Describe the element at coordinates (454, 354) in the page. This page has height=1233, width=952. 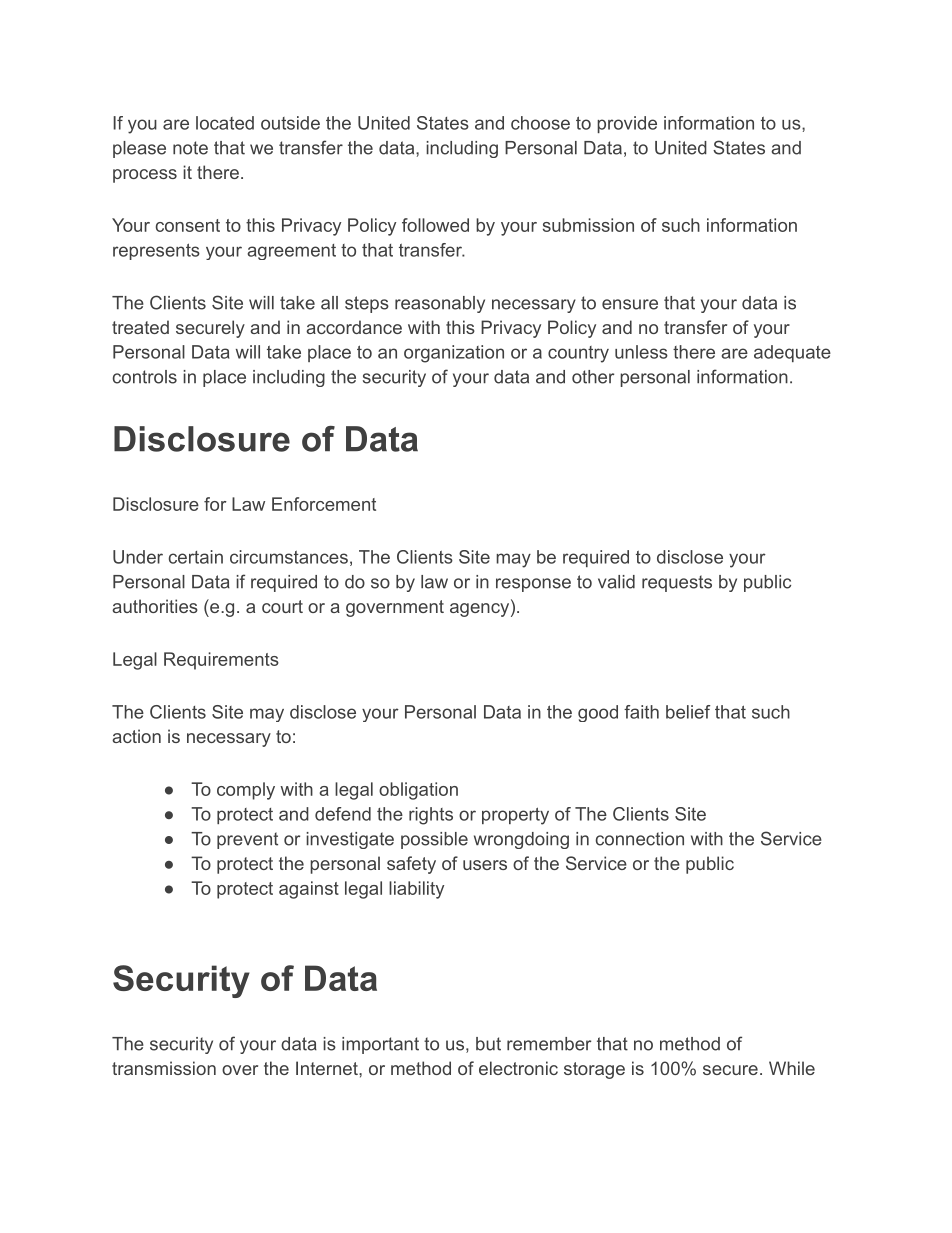
I see `organization` at that location.
